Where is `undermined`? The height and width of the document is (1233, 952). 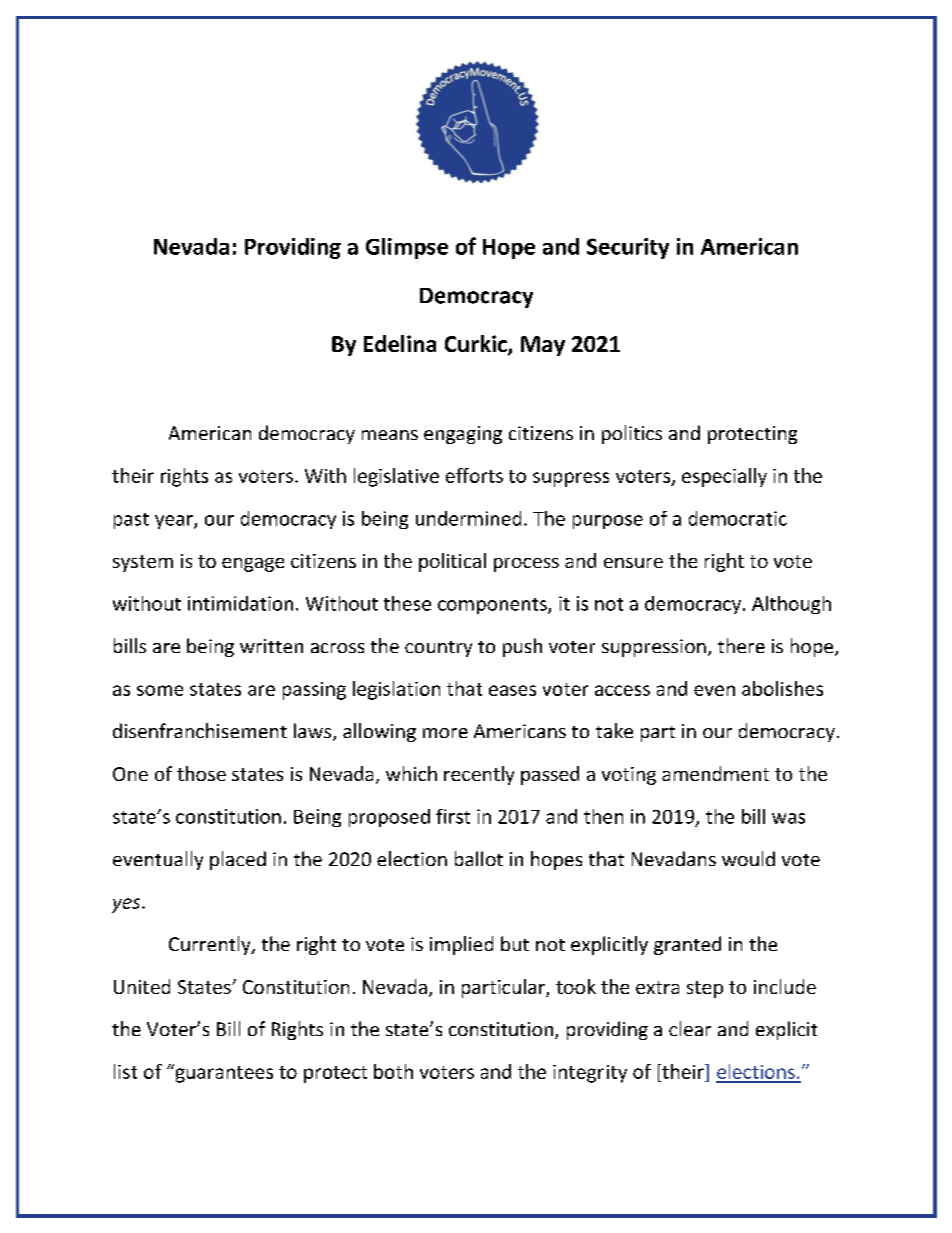 undermined is located at coordinates (468, 518).
